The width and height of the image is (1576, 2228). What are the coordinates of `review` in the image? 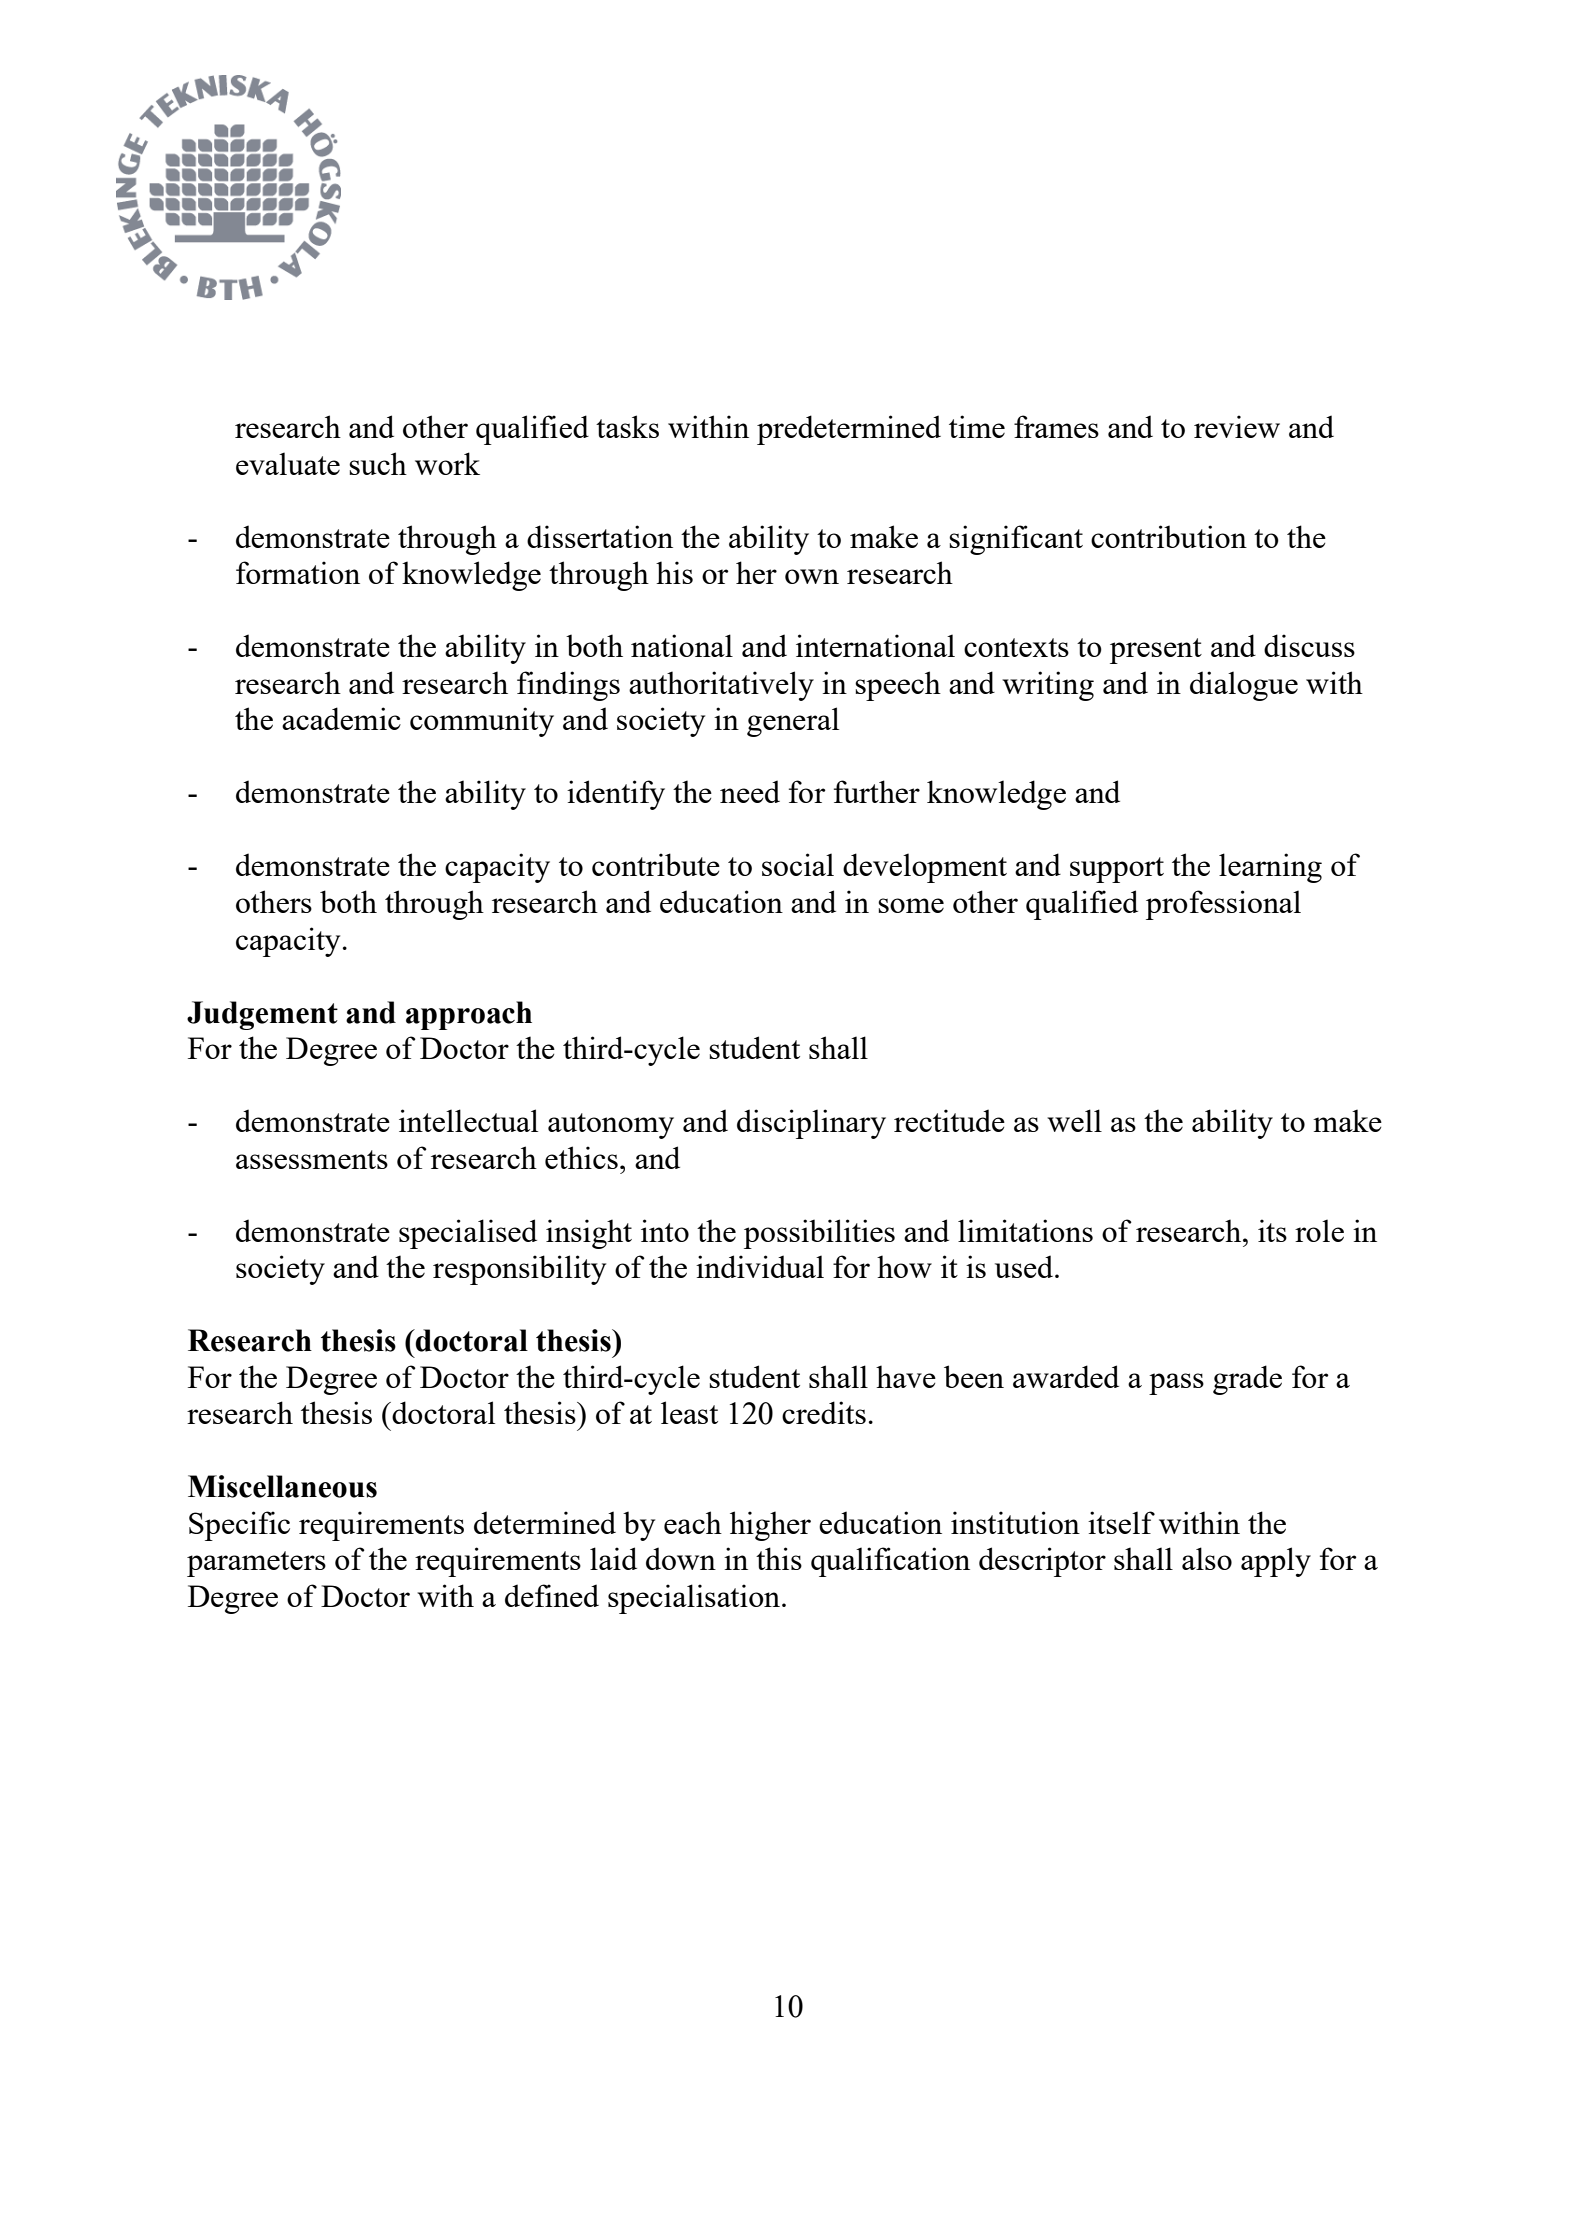 It's located at (1237, 426).
